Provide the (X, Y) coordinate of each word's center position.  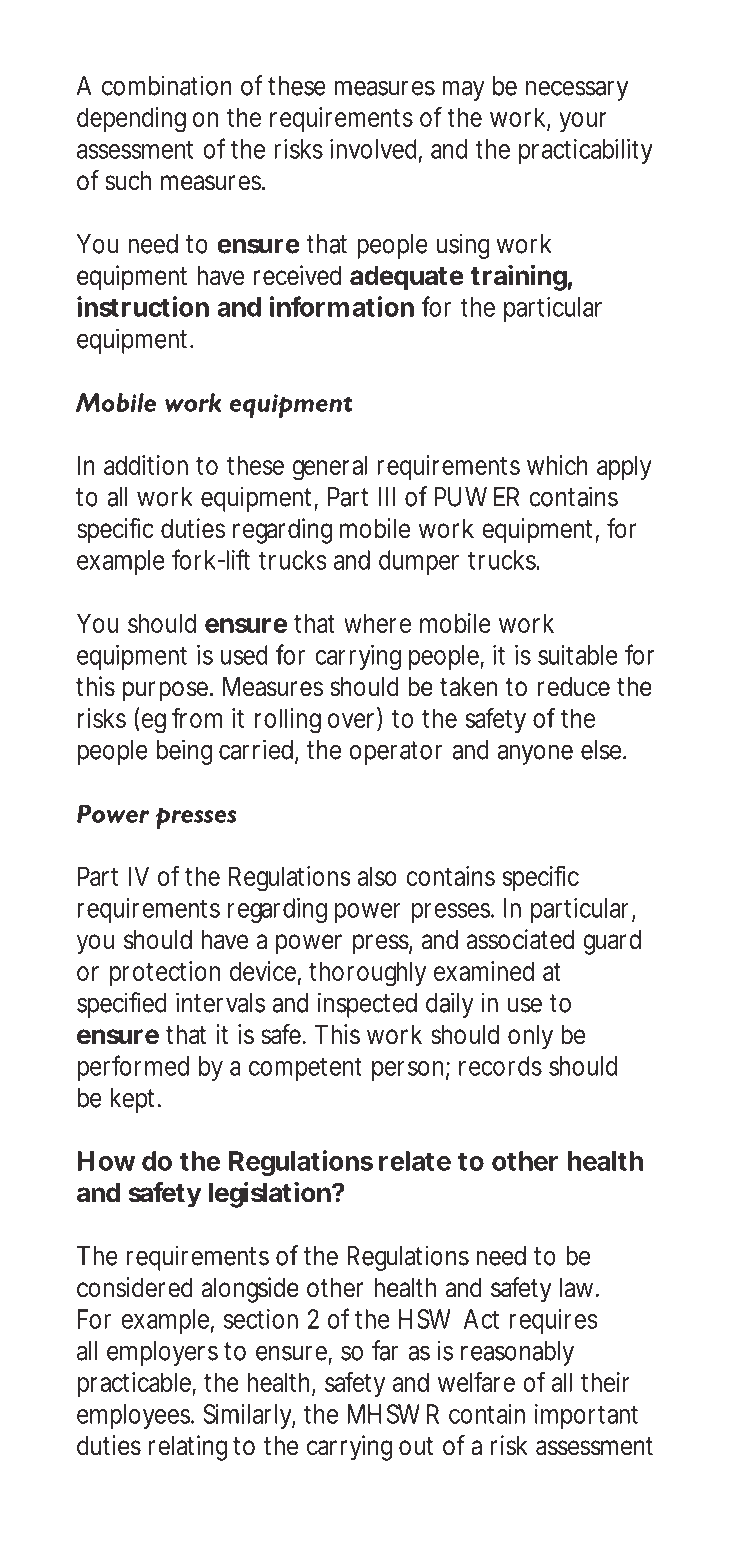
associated (520, 939)
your (582, 122)
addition (146, 465)
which (557, 465)
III (387, 497)
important (586, 1416)
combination (167, 85)
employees (135, 1416)
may (463, 90)
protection (165, 973)
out (416, 1446)
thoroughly (367, 974)
